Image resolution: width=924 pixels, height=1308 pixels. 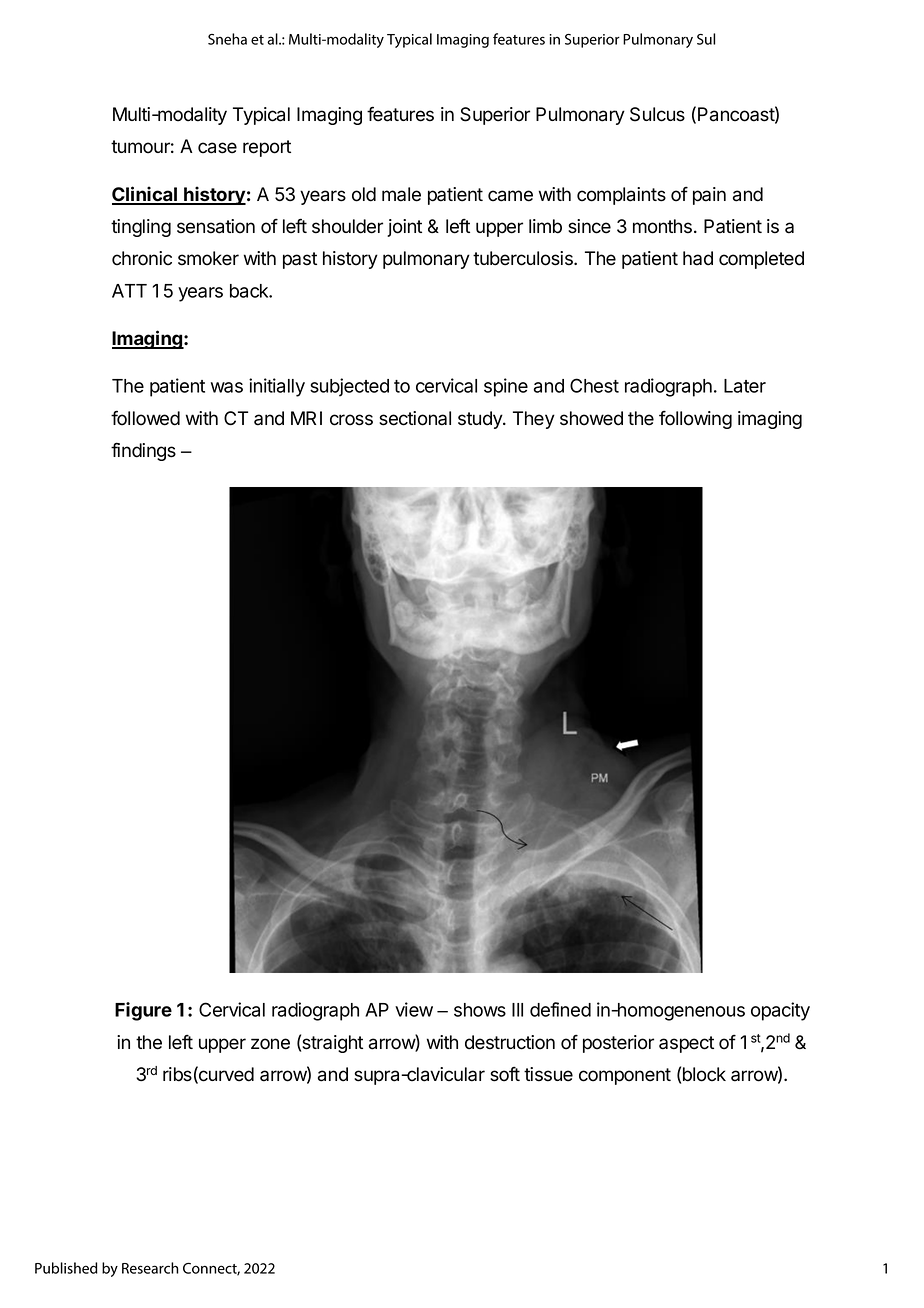 I want to click on Sulcus, so click(x=657, y=114).
